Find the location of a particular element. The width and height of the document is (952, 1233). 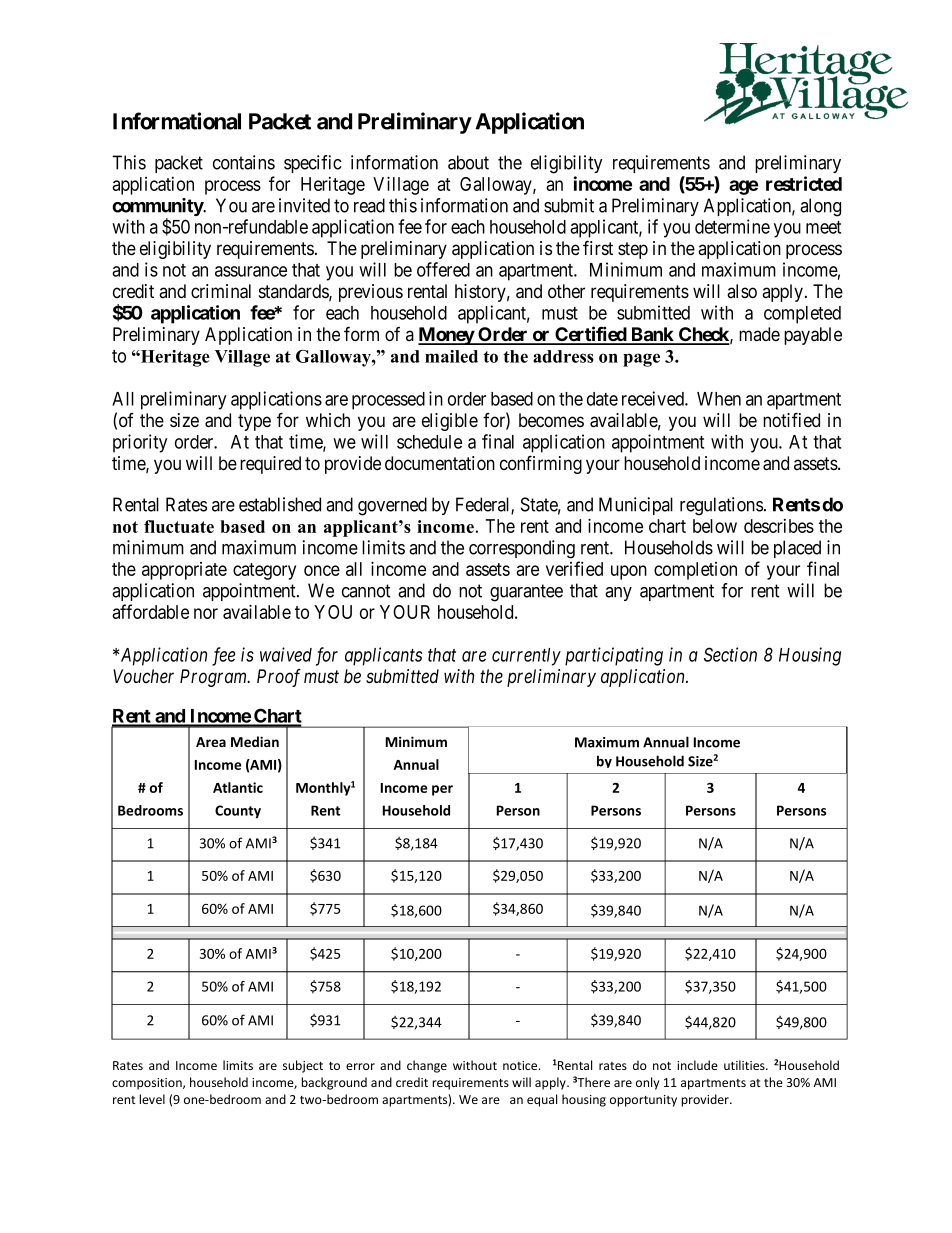

nor is located at coordinates (206, 613).
